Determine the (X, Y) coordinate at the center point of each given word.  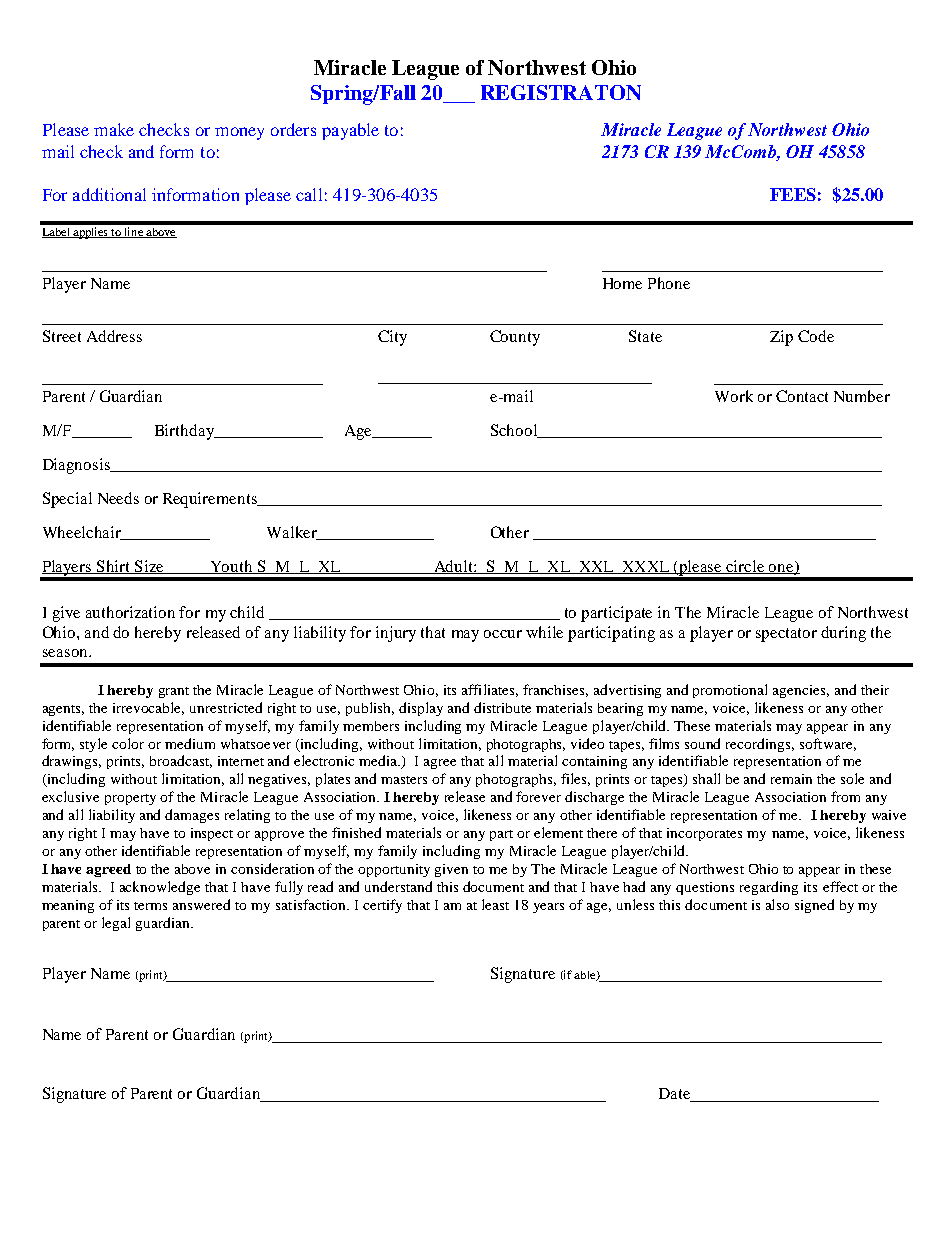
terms (150, 906)
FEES (793, 194)
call (309, 194)
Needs (118, 498)
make (114, 129)
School (515, 431)
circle (746, 567)
